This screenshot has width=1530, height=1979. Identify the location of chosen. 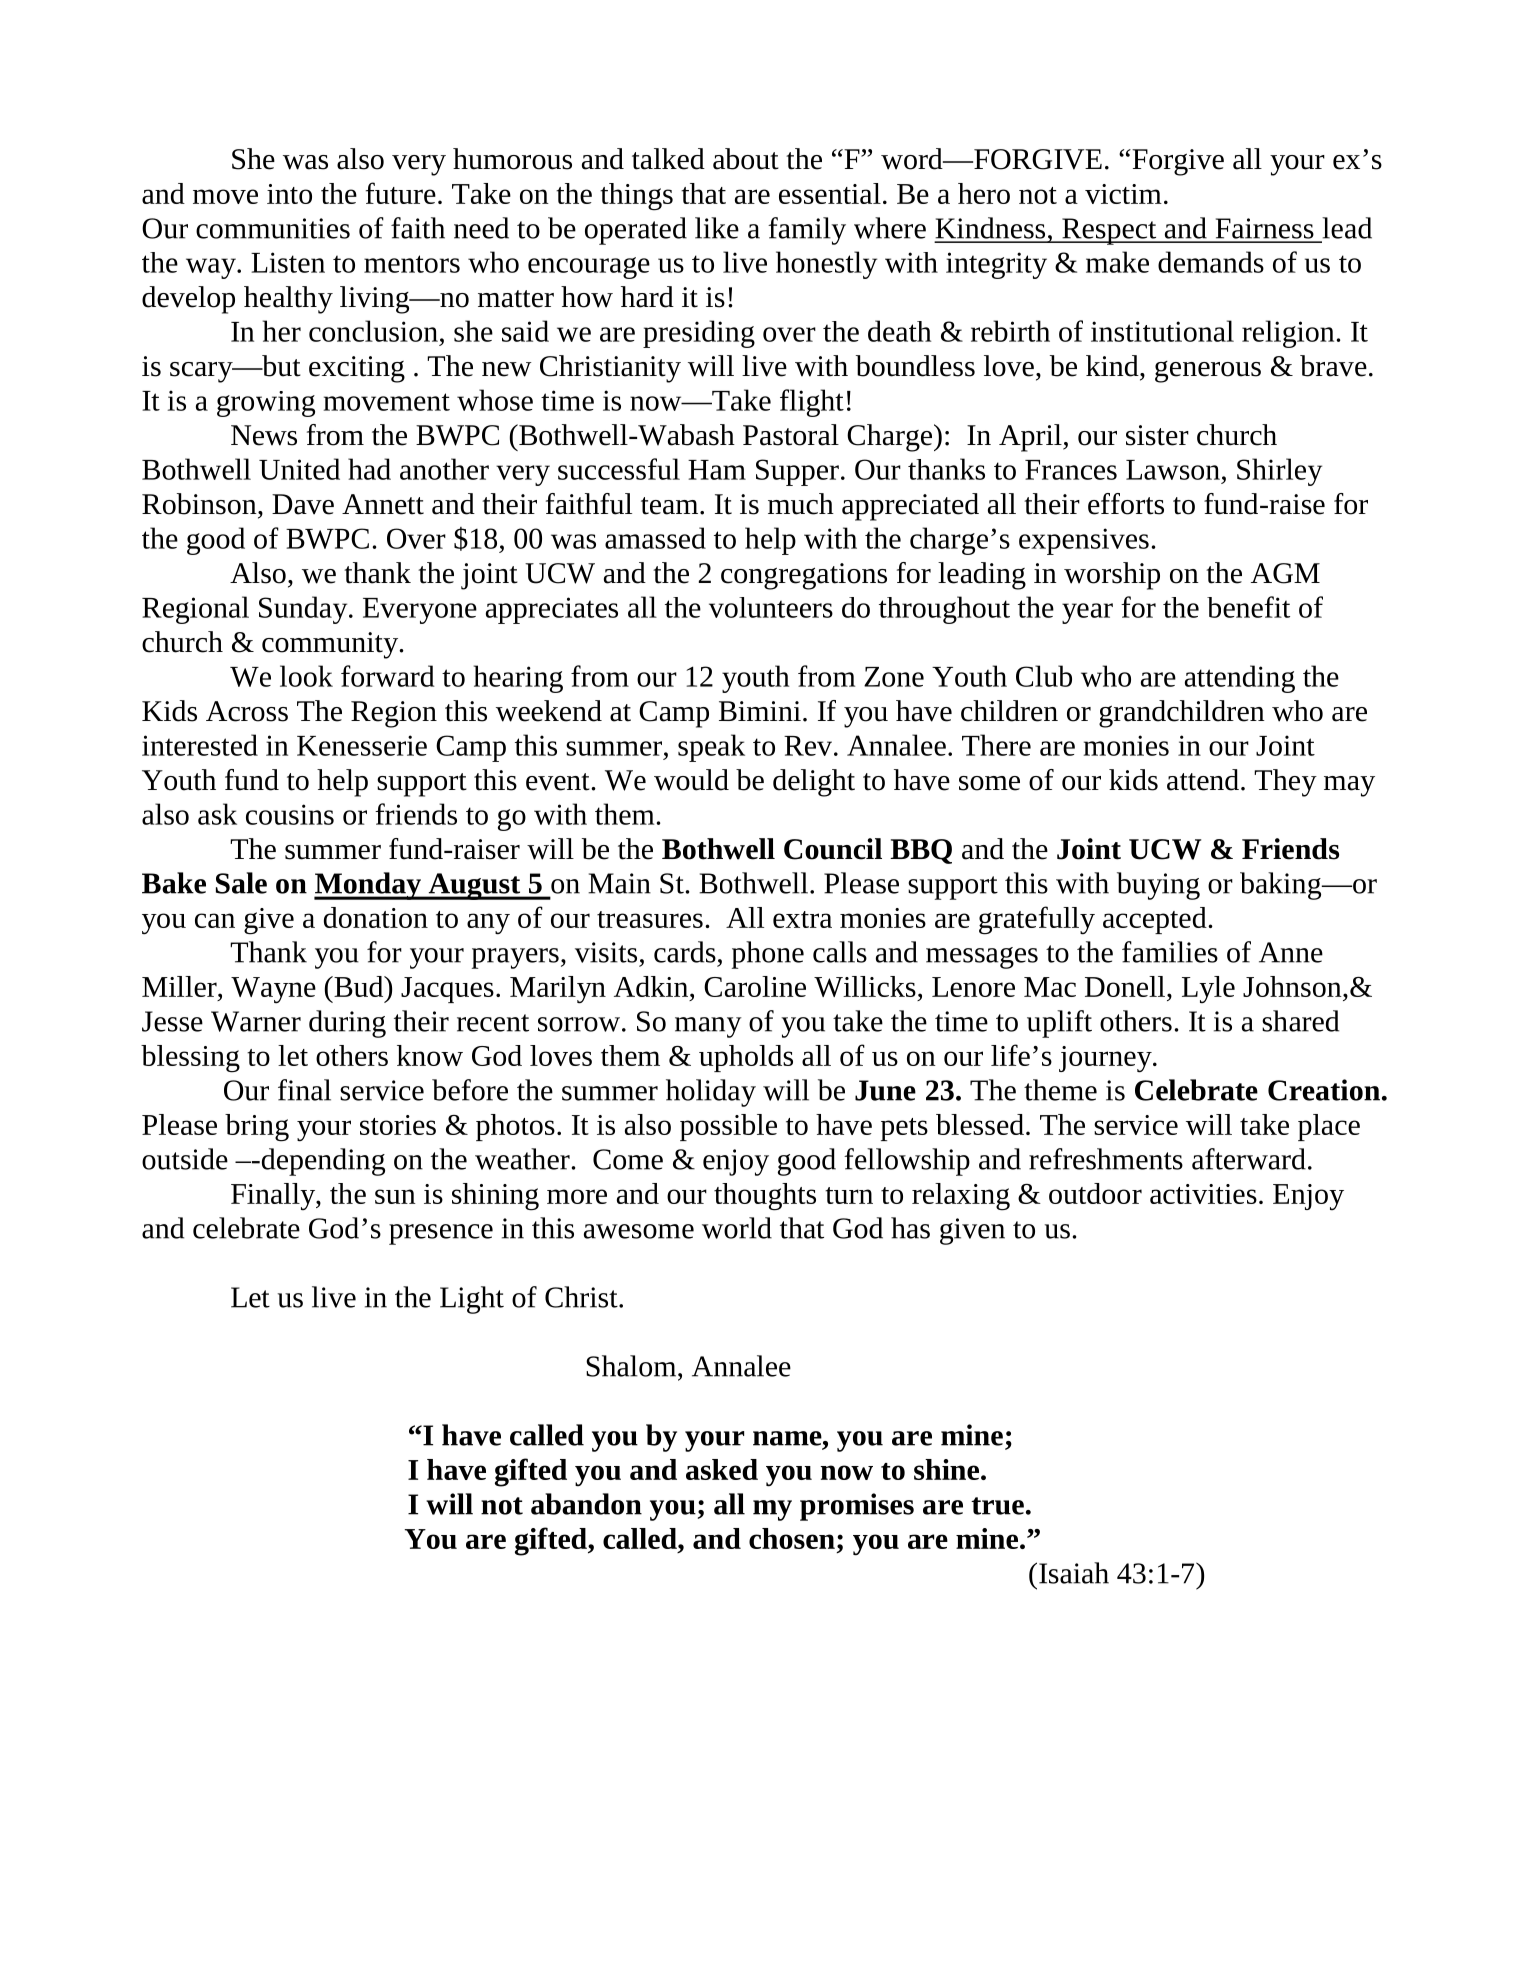
(792, 1538).
